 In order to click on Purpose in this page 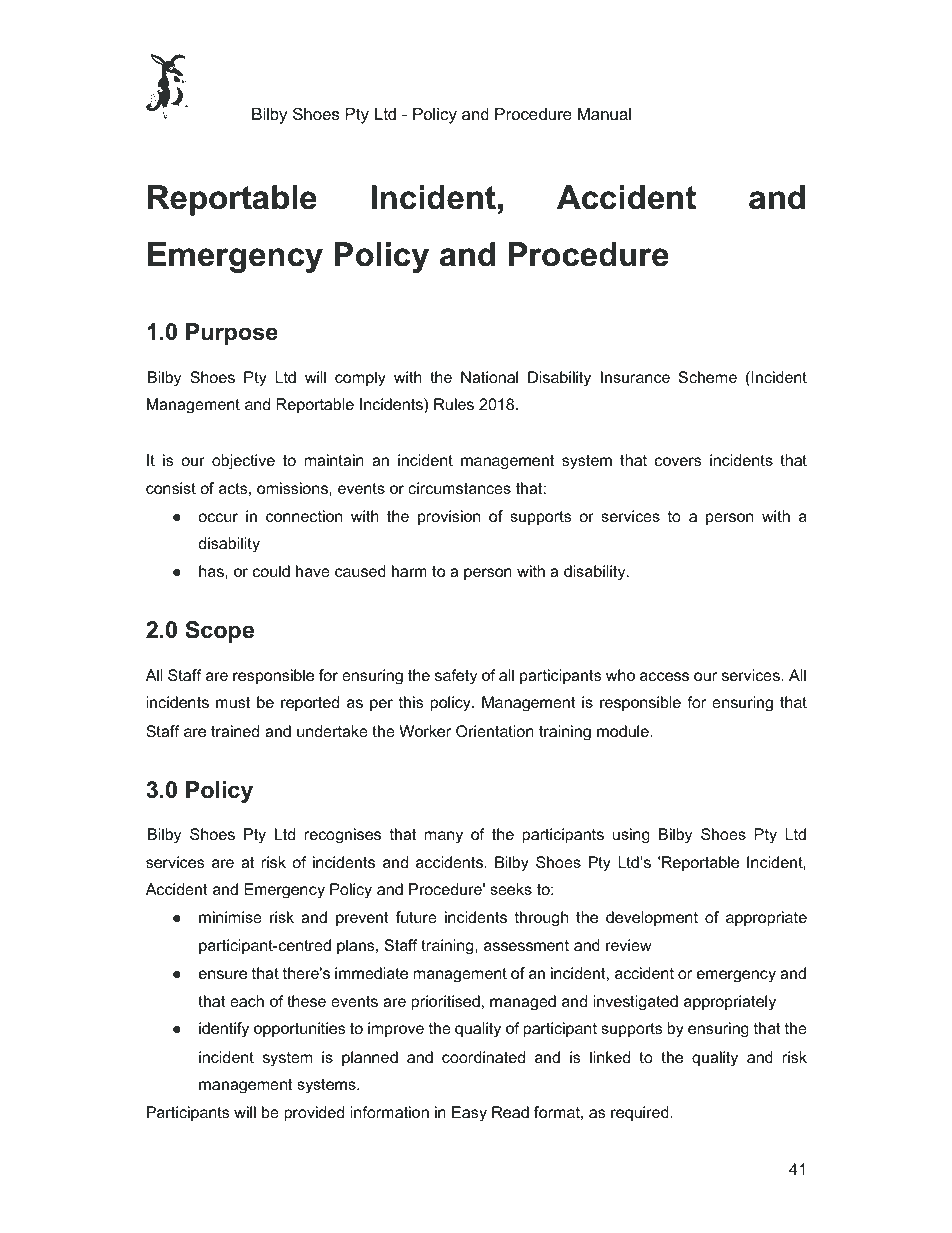, I will do `click(232, 334)`.
